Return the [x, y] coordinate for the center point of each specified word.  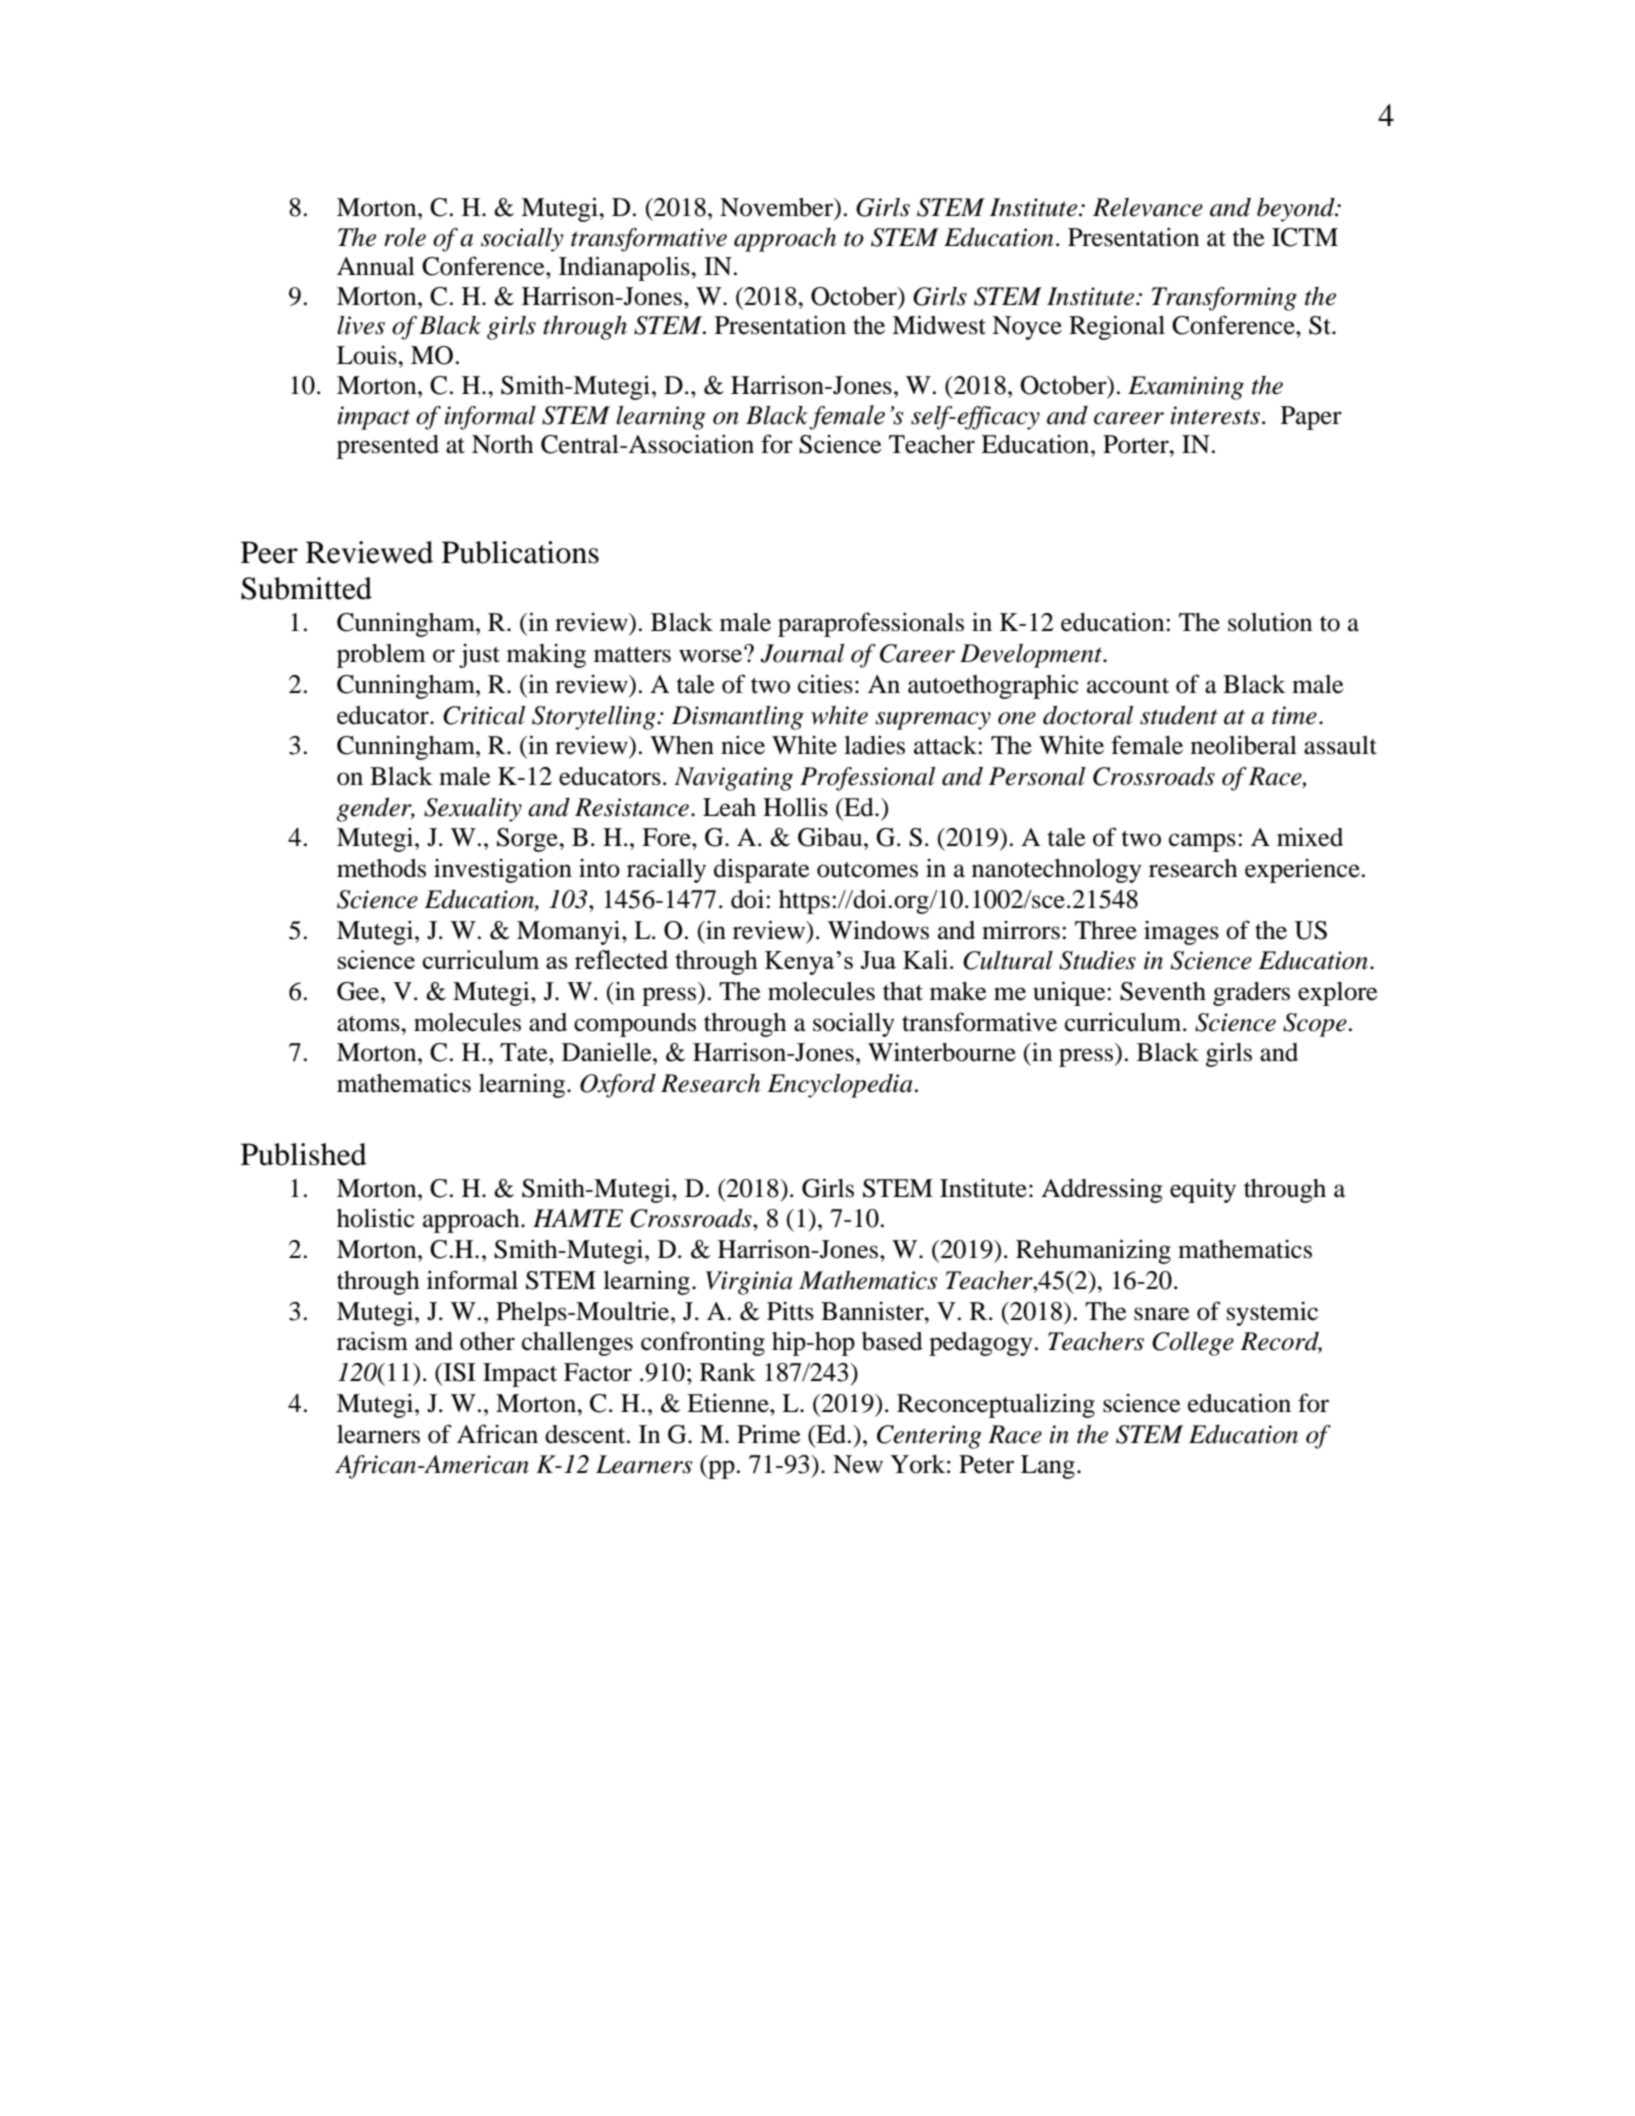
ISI [459, 1372]
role [405, 237]
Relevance [1148, 207]
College [1193, 1344]
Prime [769, 1434]
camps [1202, 842]
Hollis [795, 807]
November [778, 208]
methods [381, 868]
